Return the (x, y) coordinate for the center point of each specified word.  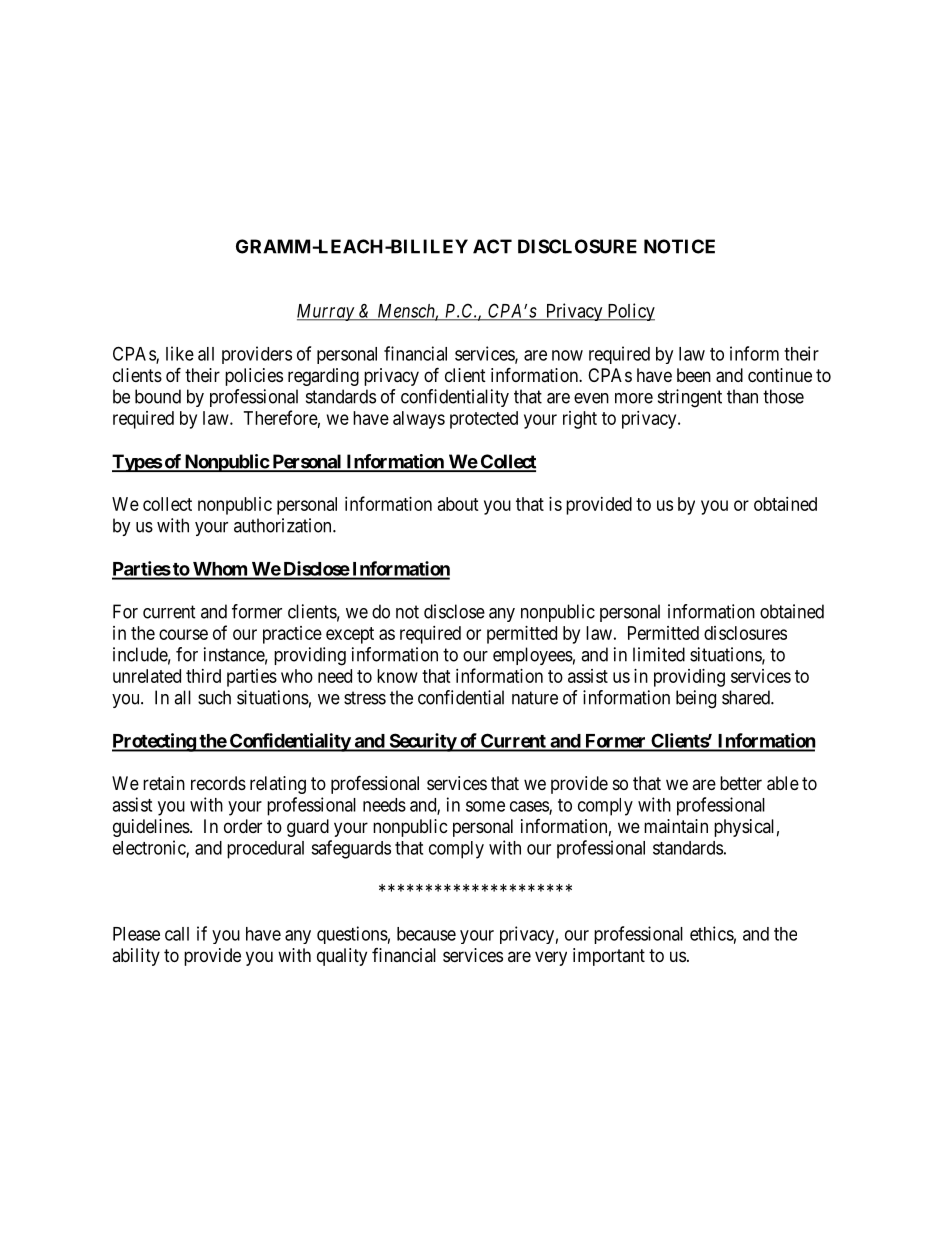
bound (158, 396)
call (177, 934)
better (741, 783)
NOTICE (679, 246)
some (485, 806)
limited (659, 654)
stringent (690, 398)
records (218, 783)
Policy (630, 312)
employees (533, 656)
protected (484, 420)
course (183, 634)
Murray (326, 312)
